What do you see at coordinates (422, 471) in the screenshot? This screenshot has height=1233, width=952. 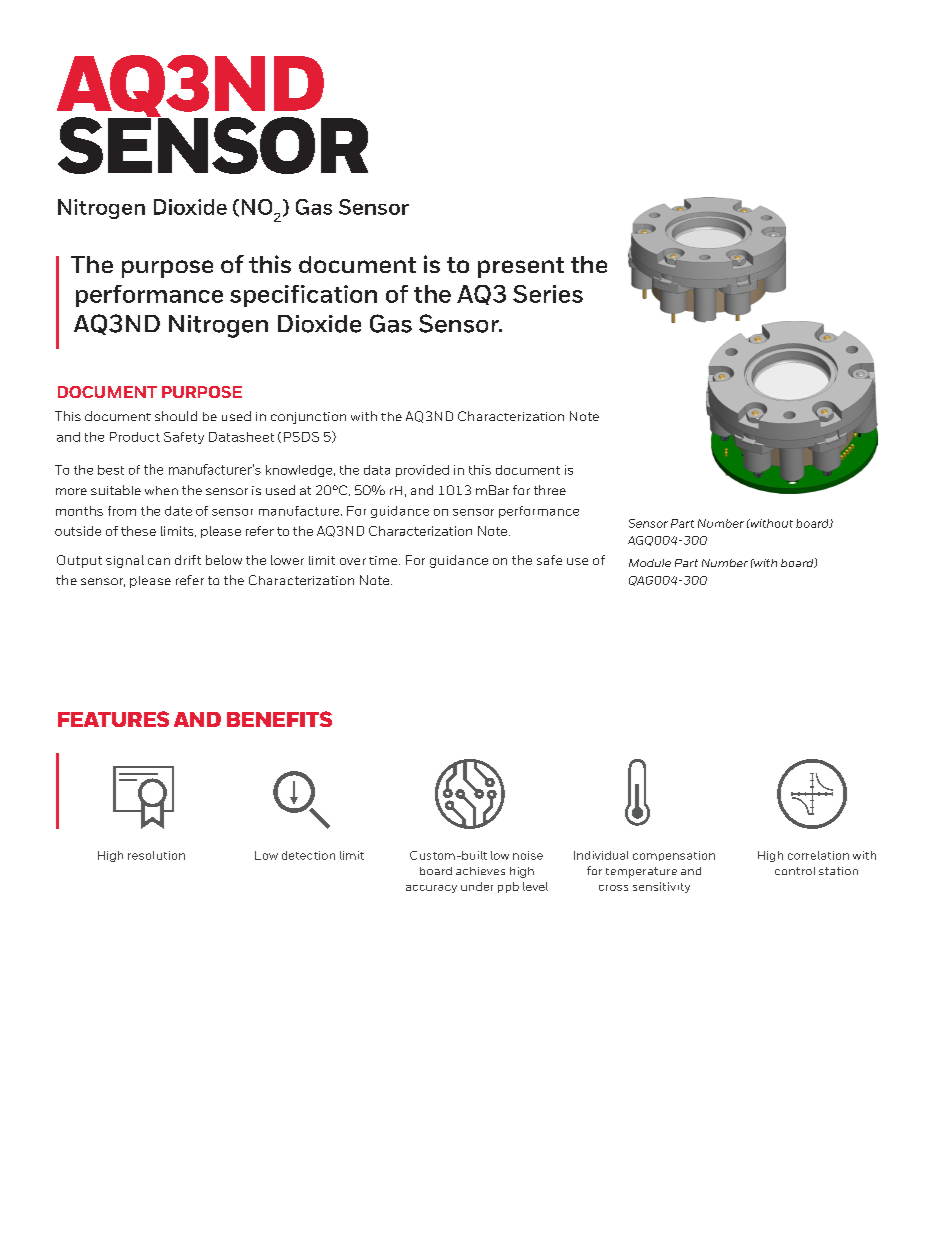 I see `provided` at bounding box center [422, 471].
